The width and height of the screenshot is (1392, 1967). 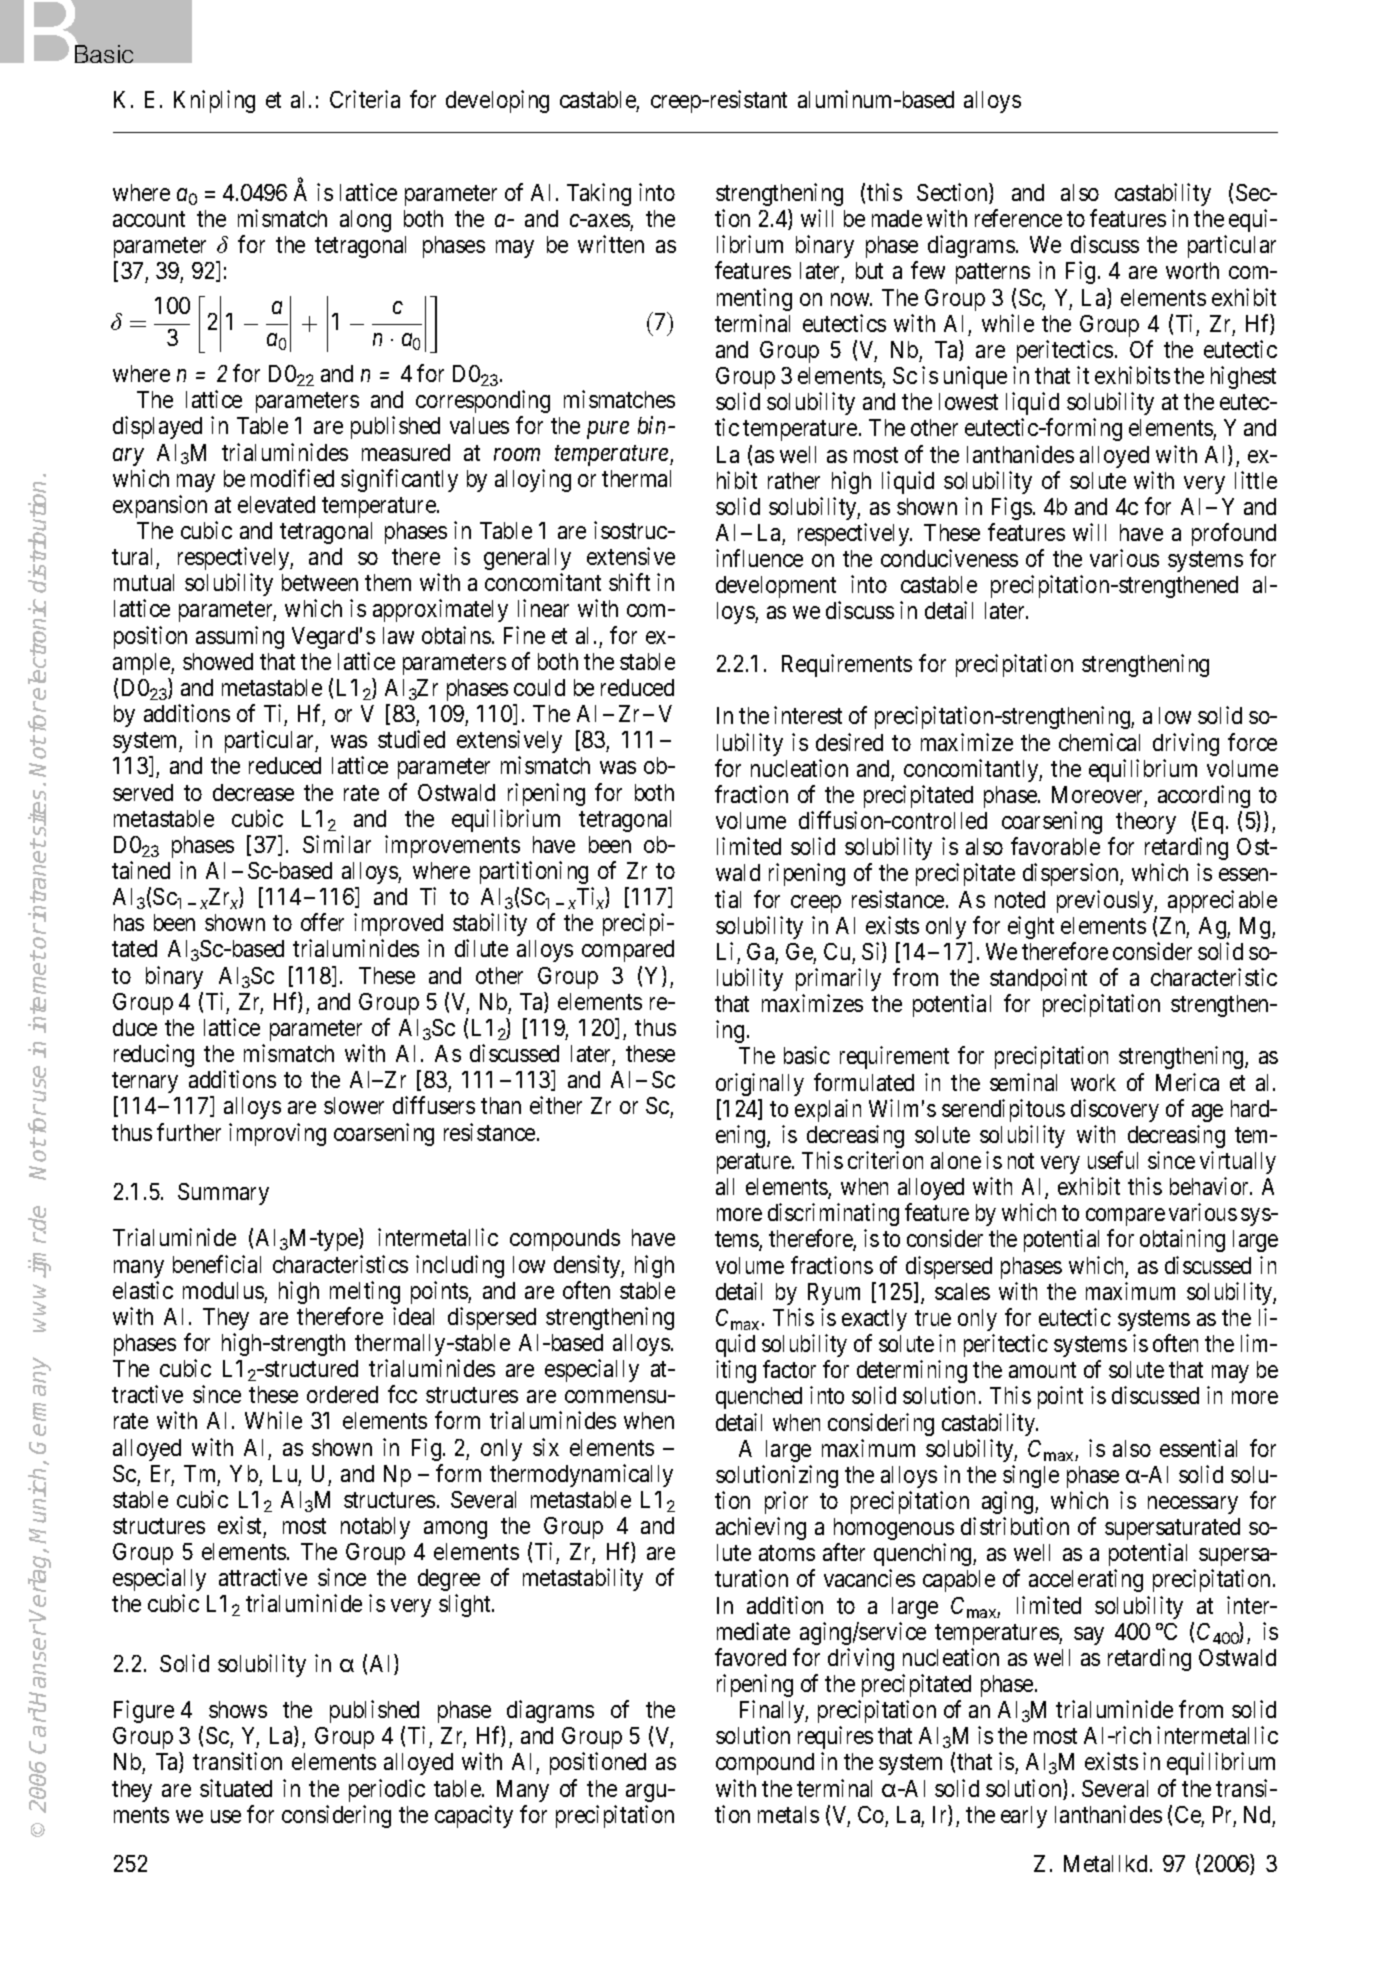 What do you see at coordinates (365, 99) in the screenshot?
I see `Criteria` at bounding box center [365, 99].
